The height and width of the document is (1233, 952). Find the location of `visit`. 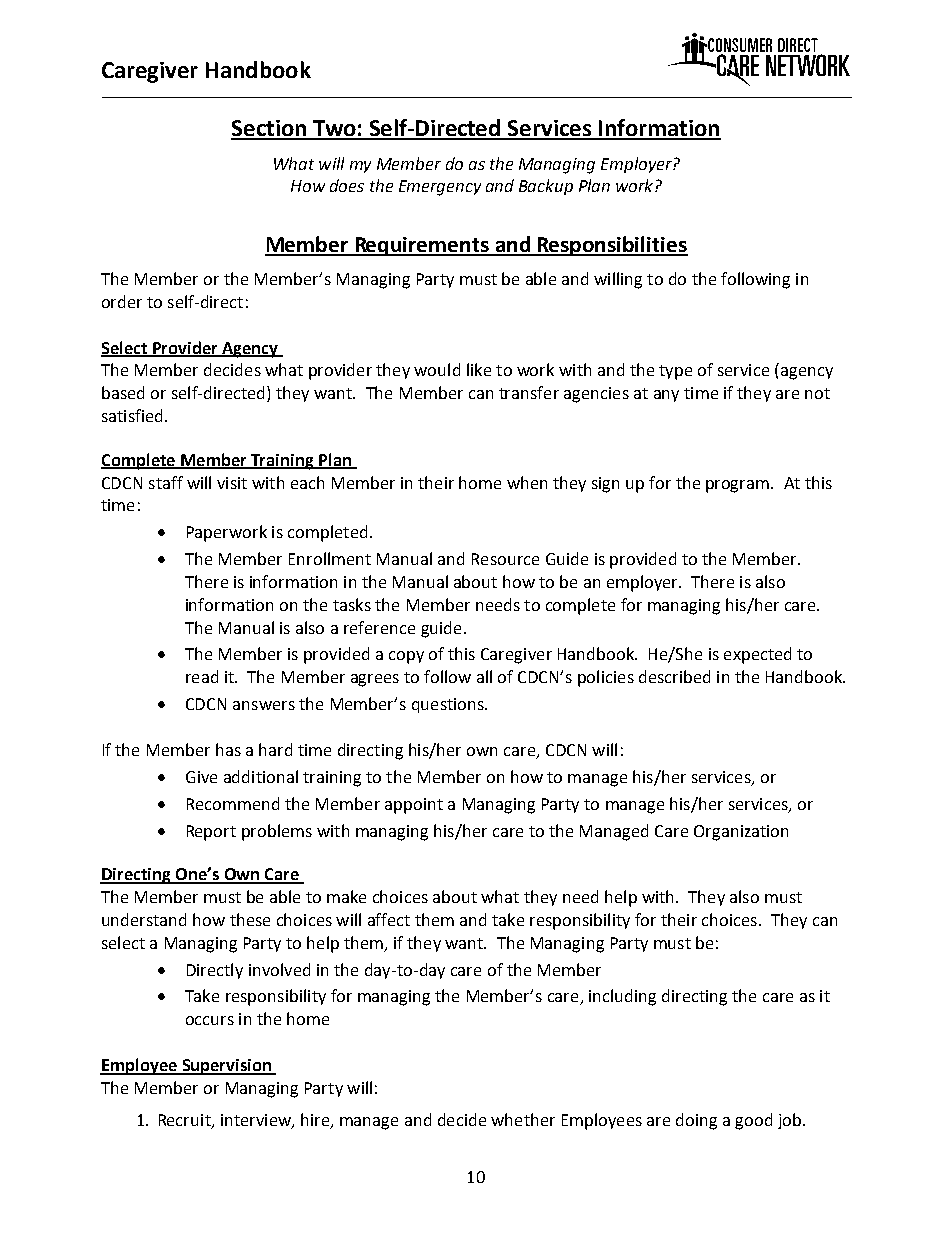

visit is located at coordinates (232, 483).
